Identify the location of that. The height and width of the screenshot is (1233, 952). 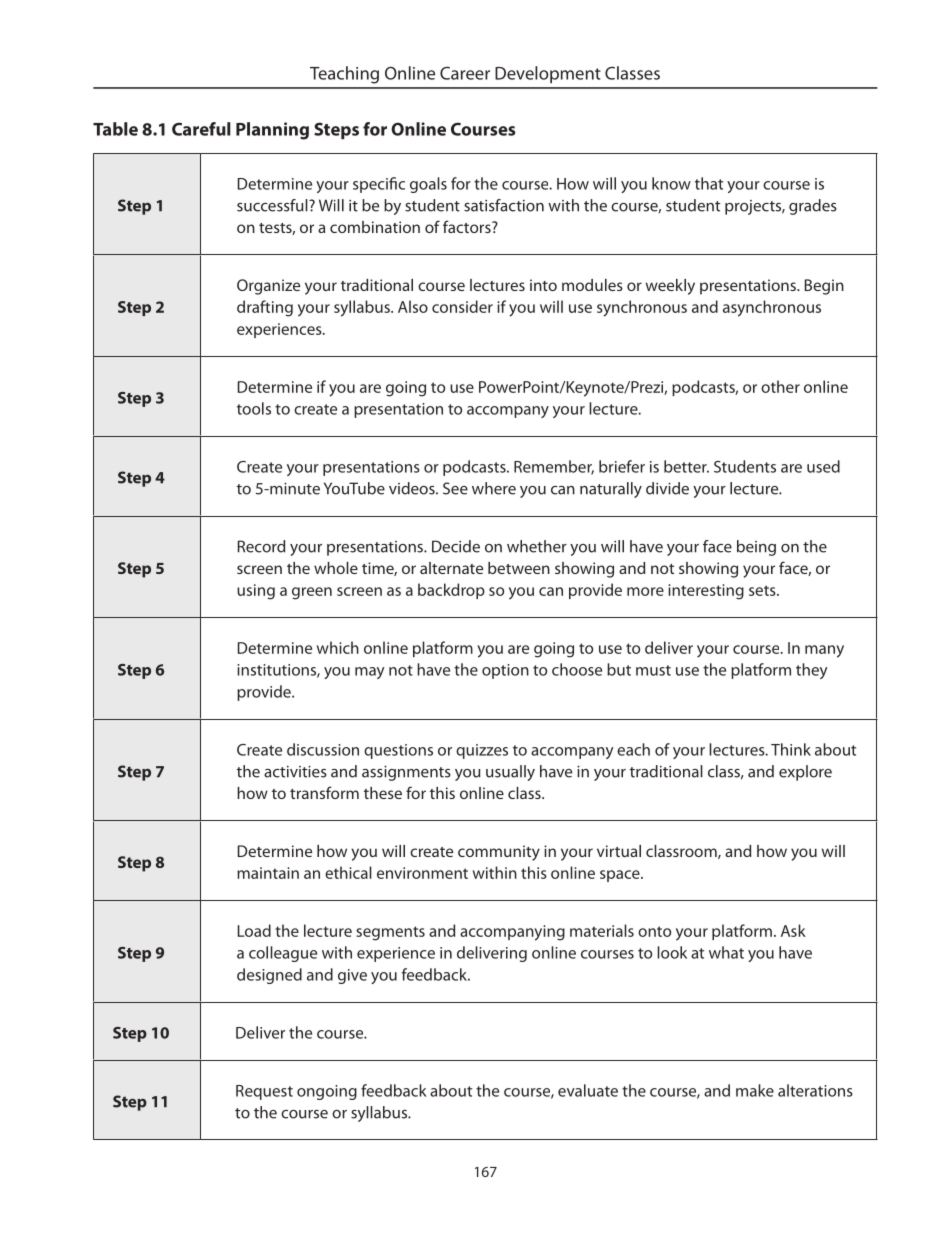
(709, 183).
